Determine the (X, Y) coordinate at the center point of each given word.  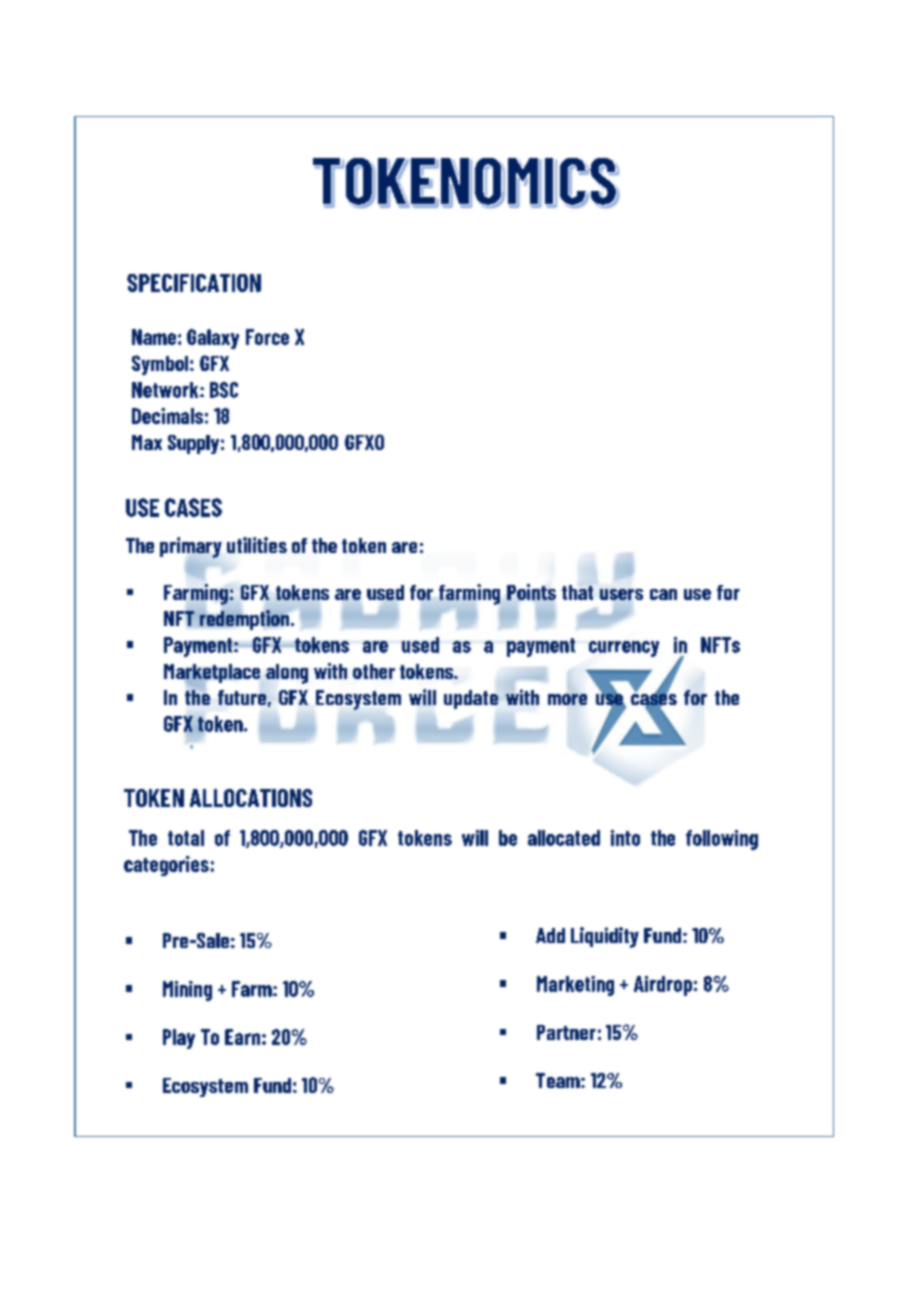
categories (166, 866)
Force (267, 337)
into (625, 838)
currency (624, 649)
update (471, 699)
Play (179, 1039)
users (621, 594)
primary (191, 548)
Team (559, 1080)
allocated (564, 838)
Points (531, 592)
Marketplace (212, 674)
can (663, 594)
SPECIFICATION (194, 283)
